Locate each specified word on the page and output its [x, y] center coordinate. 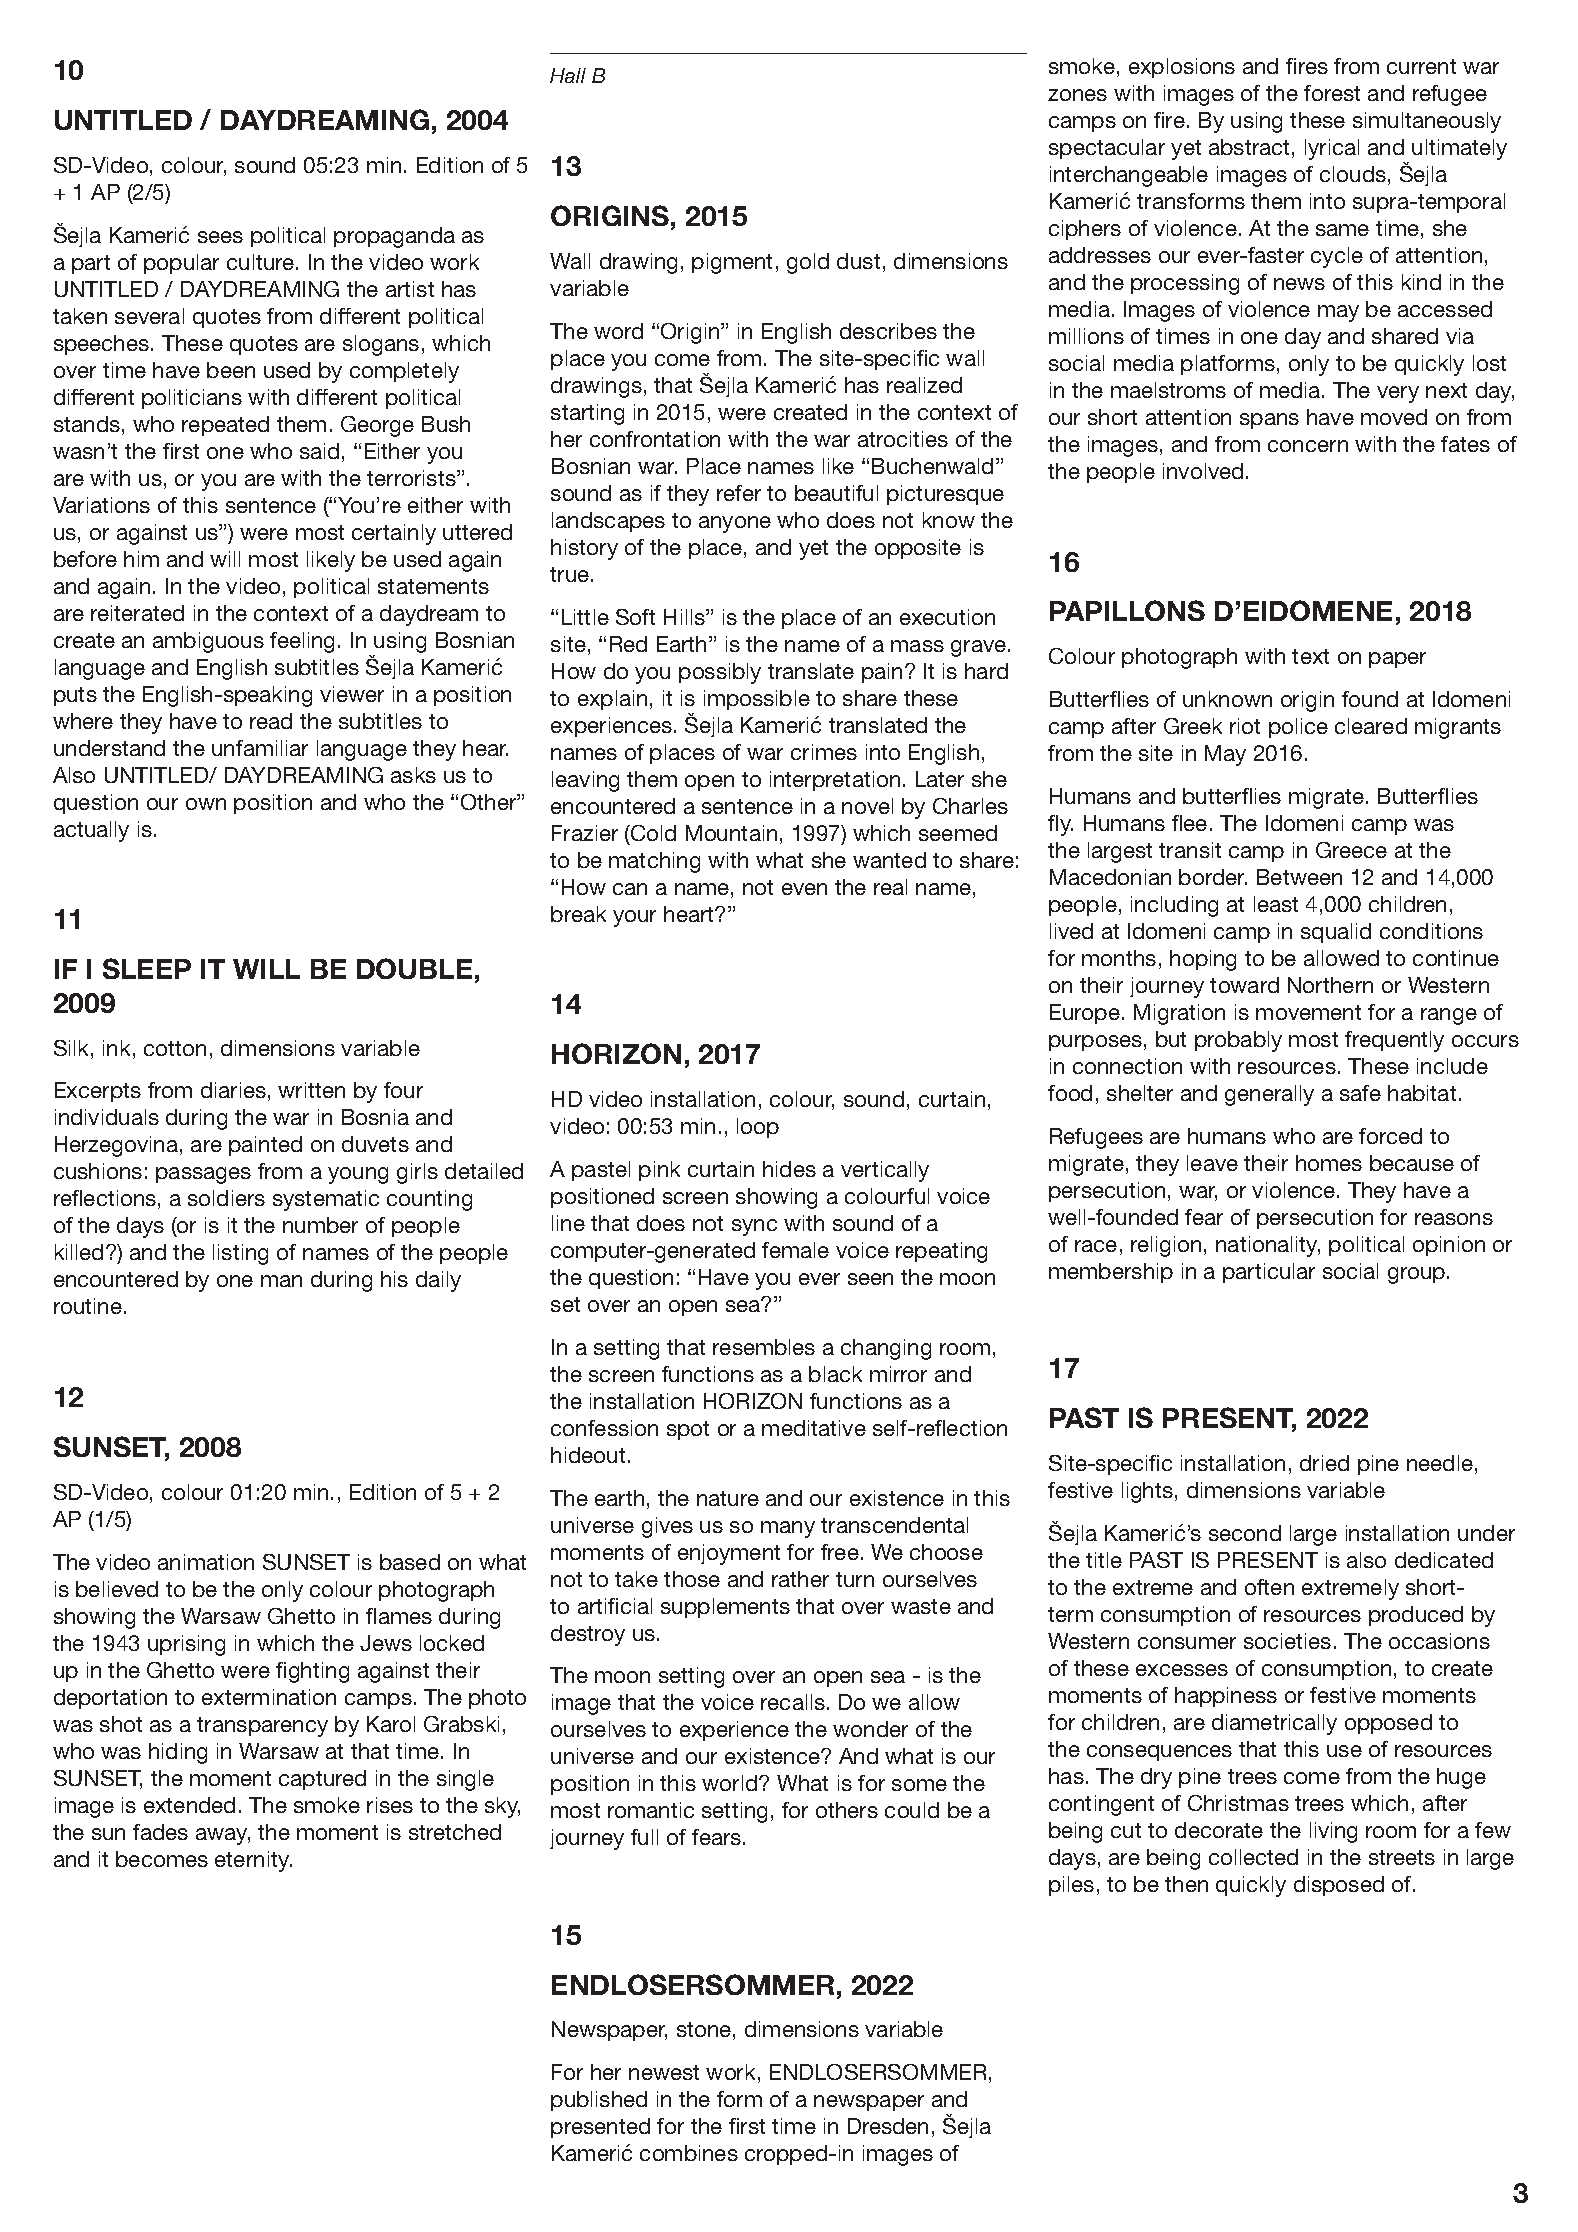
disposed [1339, 1886]
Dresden [888, 2126]
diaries [233, 1090]
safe [1360, 1093]
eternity [253, 1861]
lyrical [1332, 149]
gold [808, 263]
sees [220, 237]
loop [758, 1128]
